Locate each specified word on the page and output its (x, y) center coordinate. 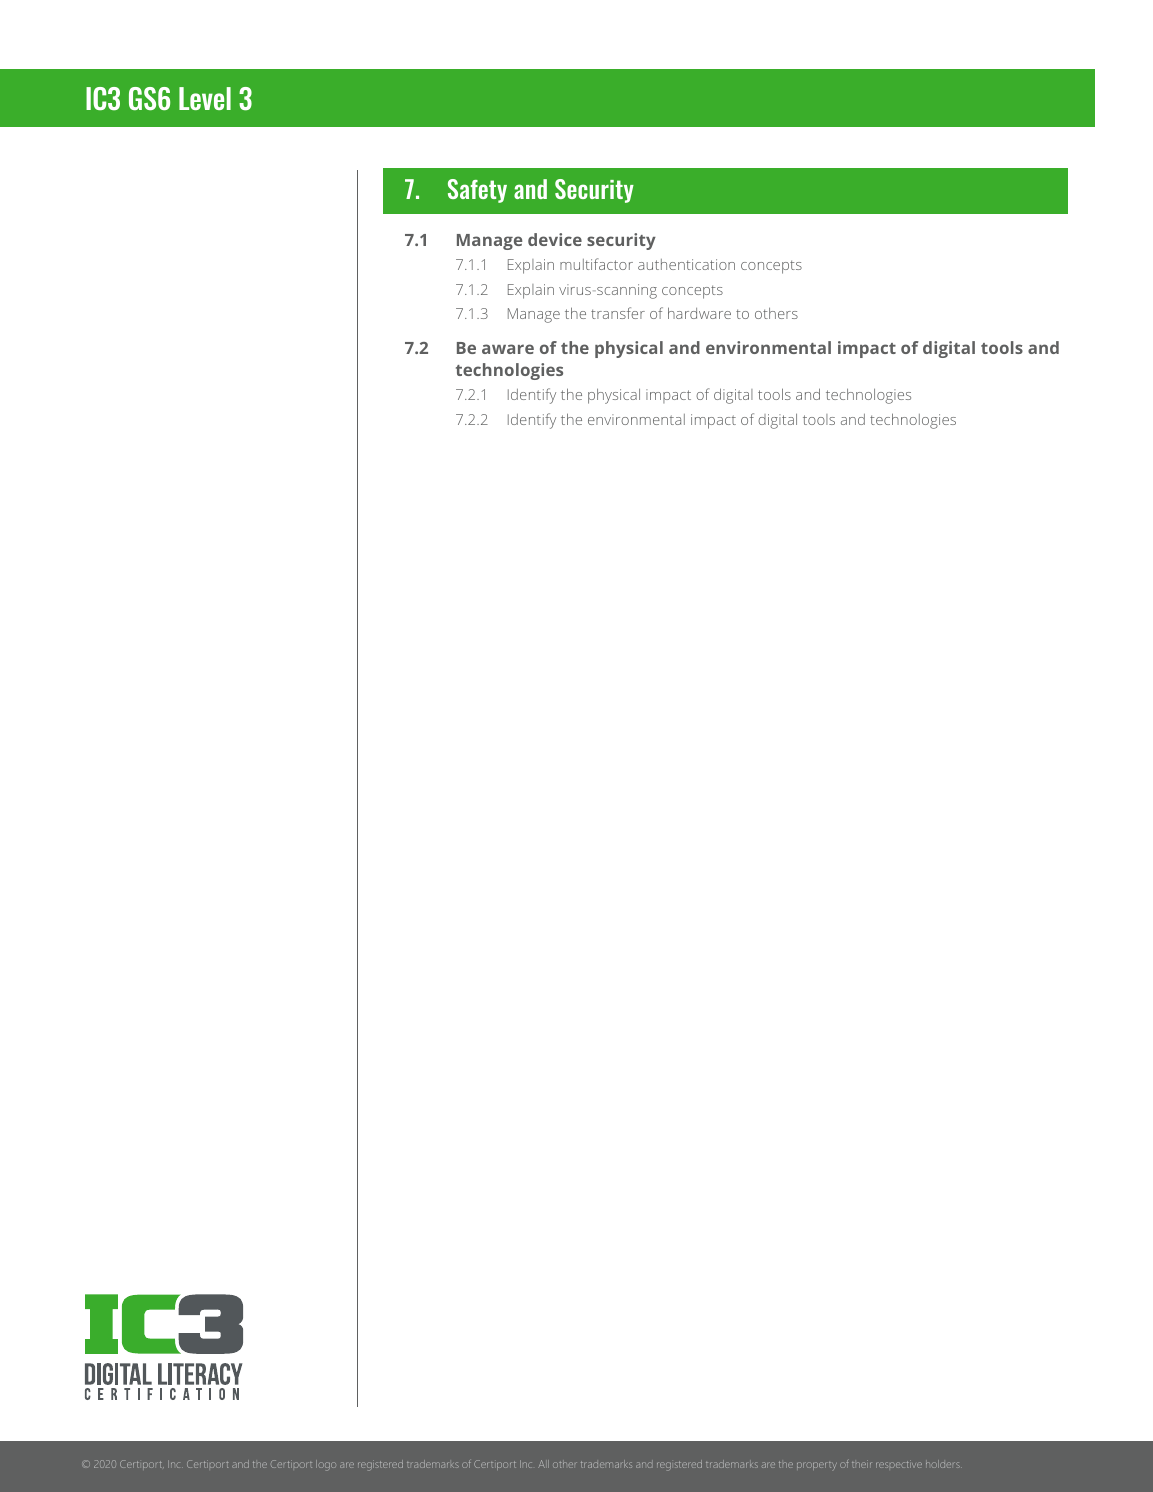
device (555, 239)
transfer (618, 313)
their (862, 1464)
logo (326, 1465)
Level (205, 98)
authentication (686, 264)
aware (508, 349)
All (543, 1464)
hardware (699, 313)
